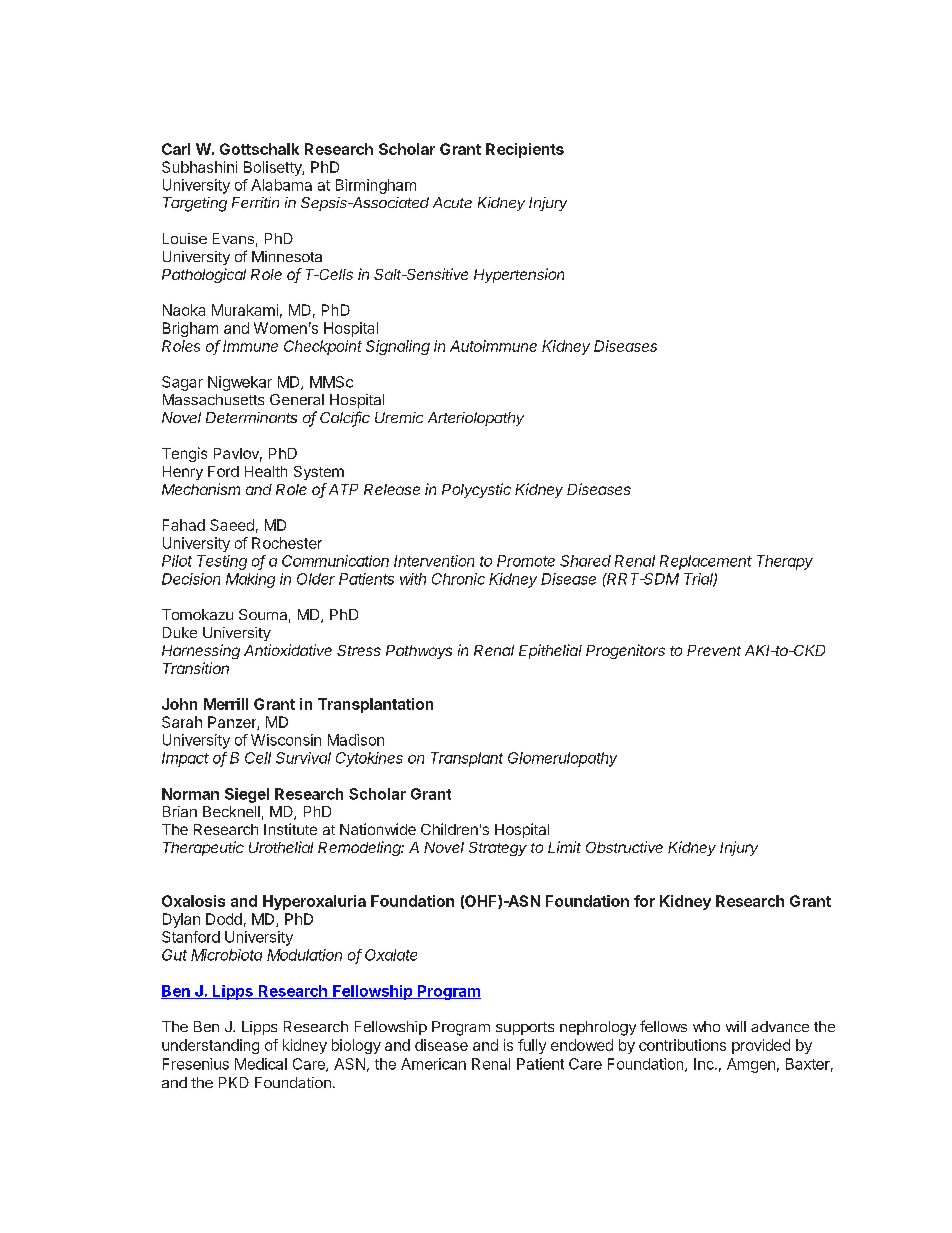 The image size is (952, 1233). What do you see at coordinates (261, 1064) in the screenshot?
I see `Medical` at bounding box center [261, 1064].
